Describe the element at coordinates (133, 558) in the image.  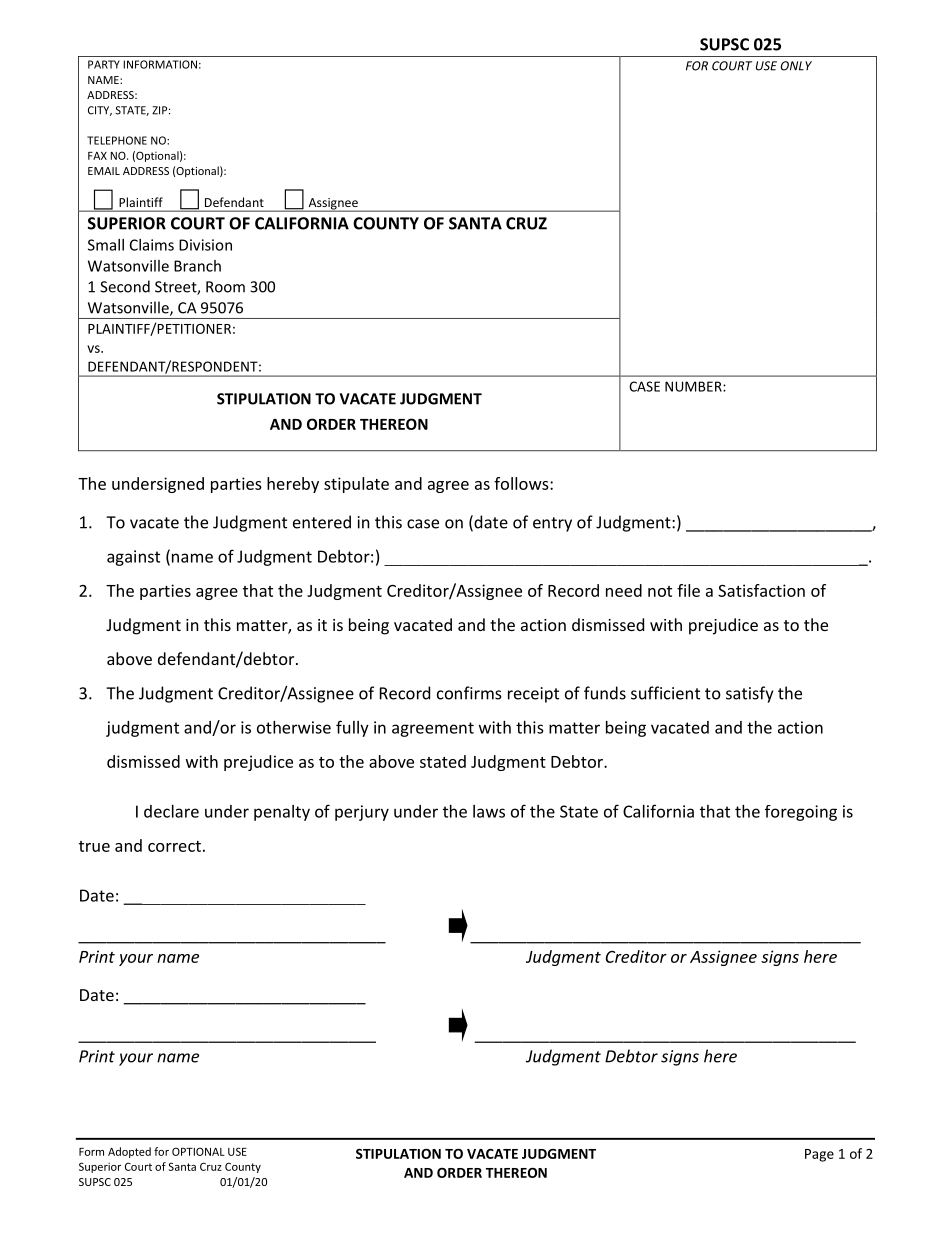
I see `against` at that location.
